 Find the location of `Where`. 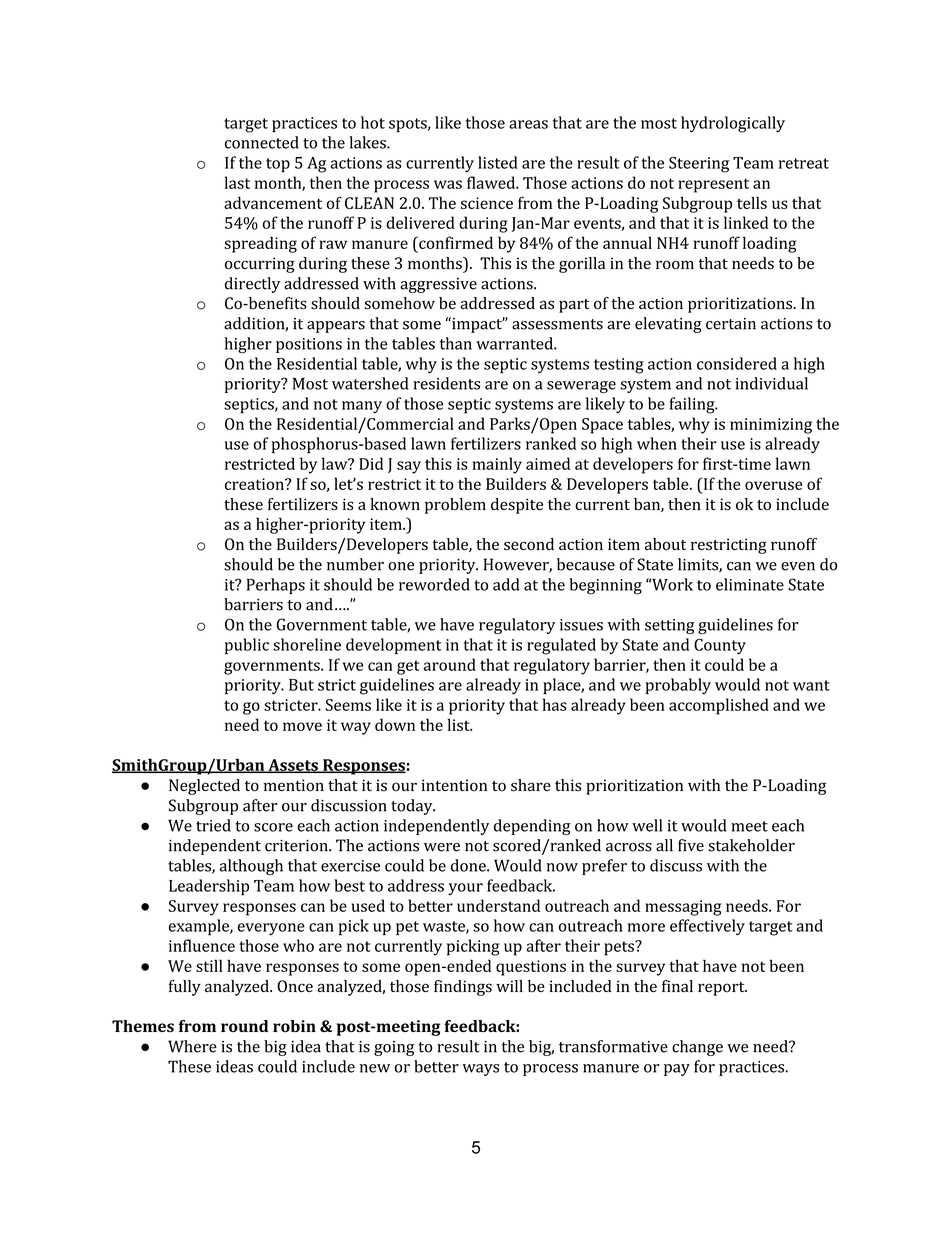

Where is located at coordinates (192, 1046).
